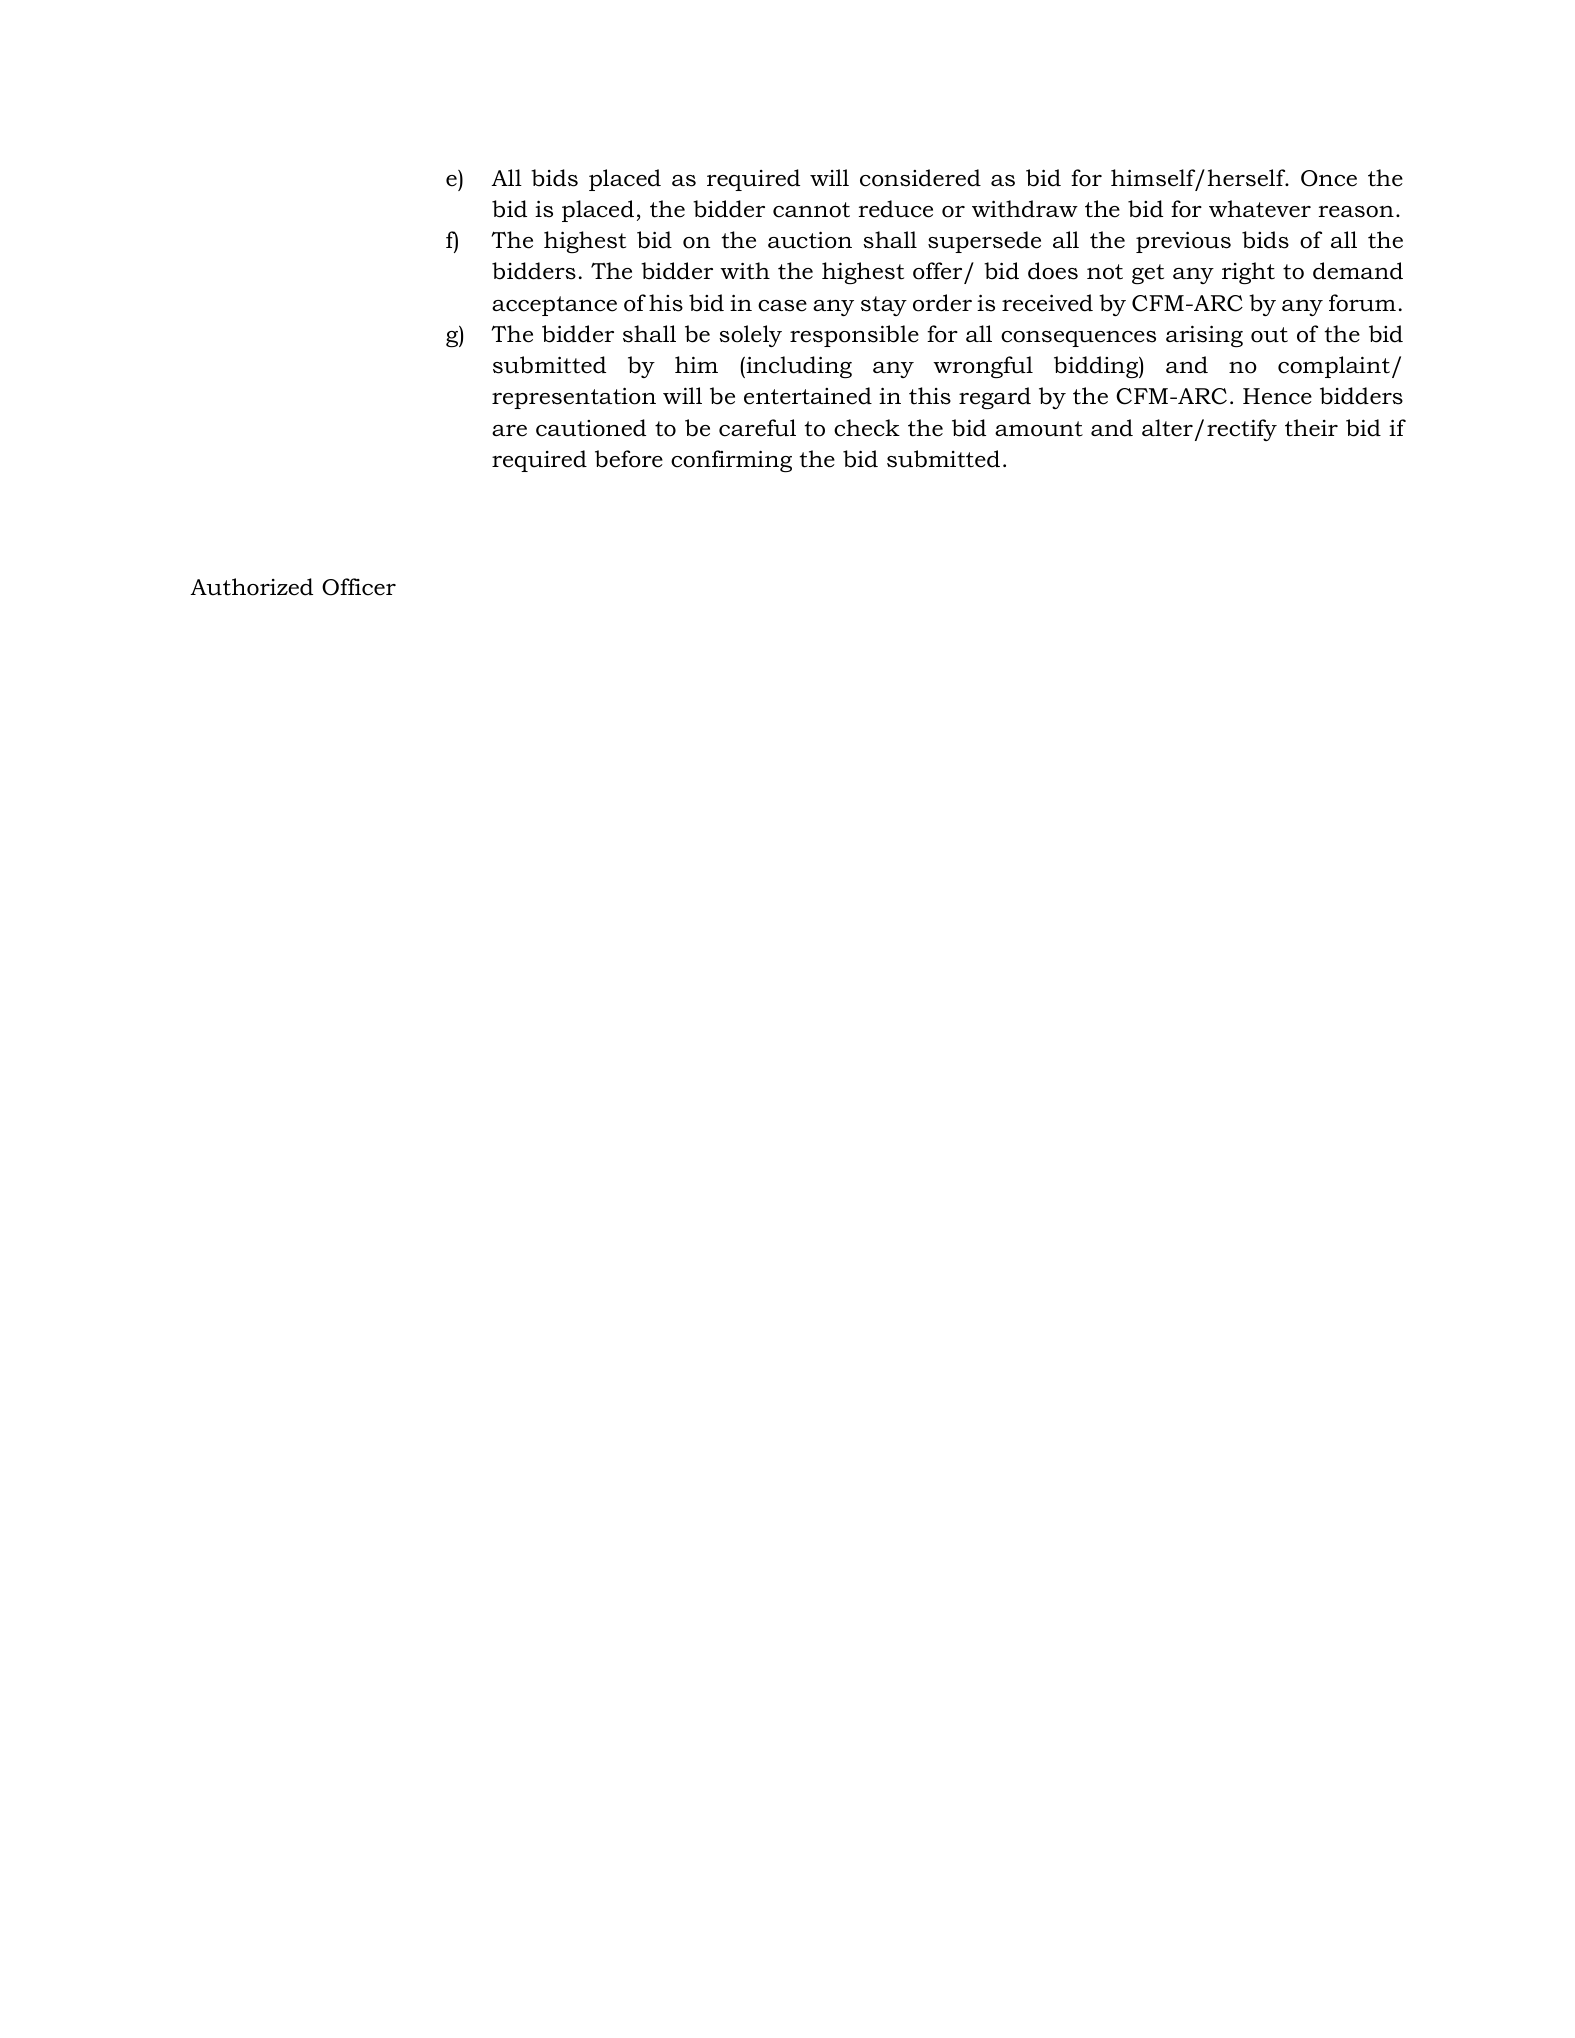  What do you see at coordinates (811, 210) in the document?
I see `cannot` at bounding box center [811, 210].
